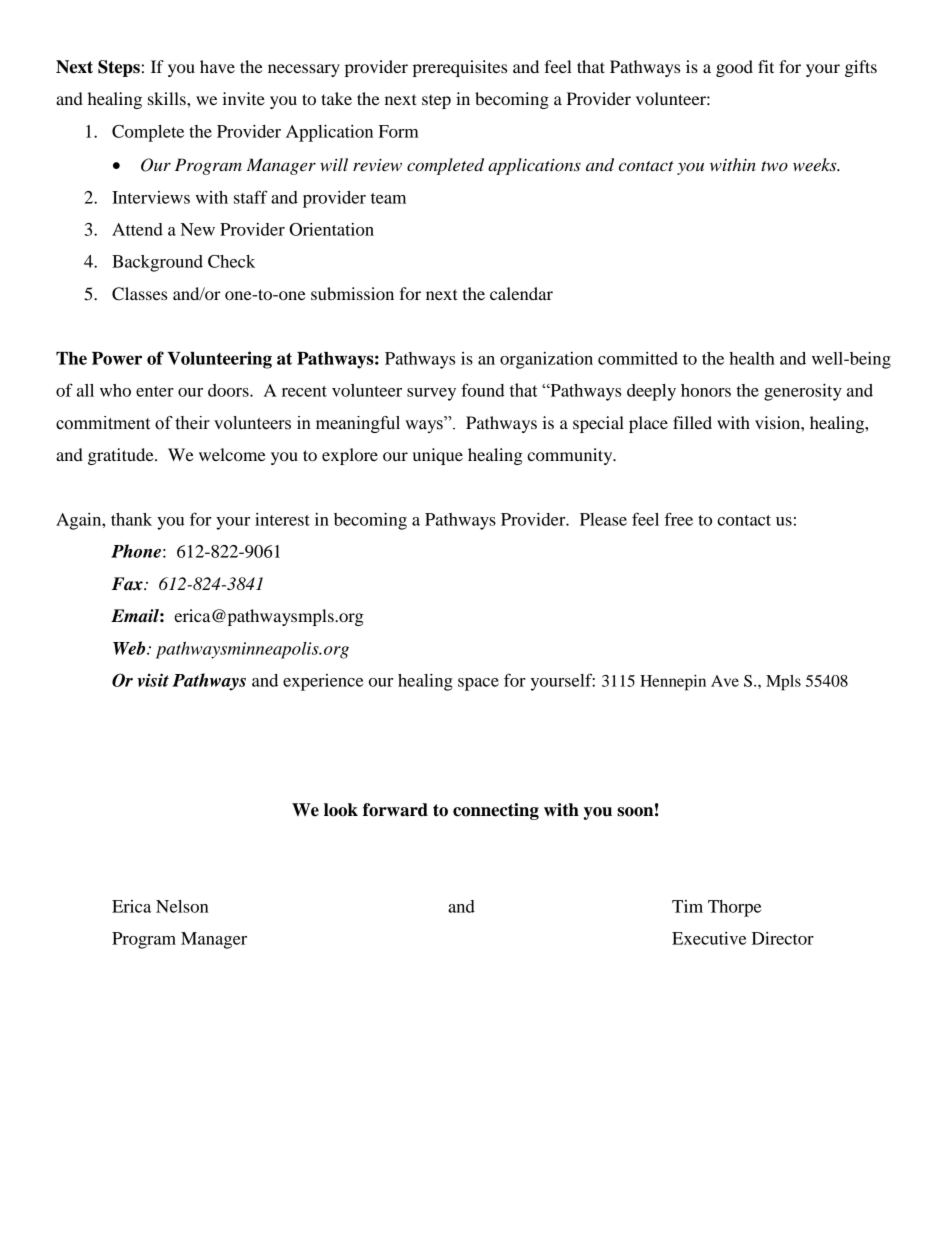 The image size is (952, 1233). What do you see at coordinates (438, 456) in the screenshot?
I see `unique` at bounding box center [438, 456].
